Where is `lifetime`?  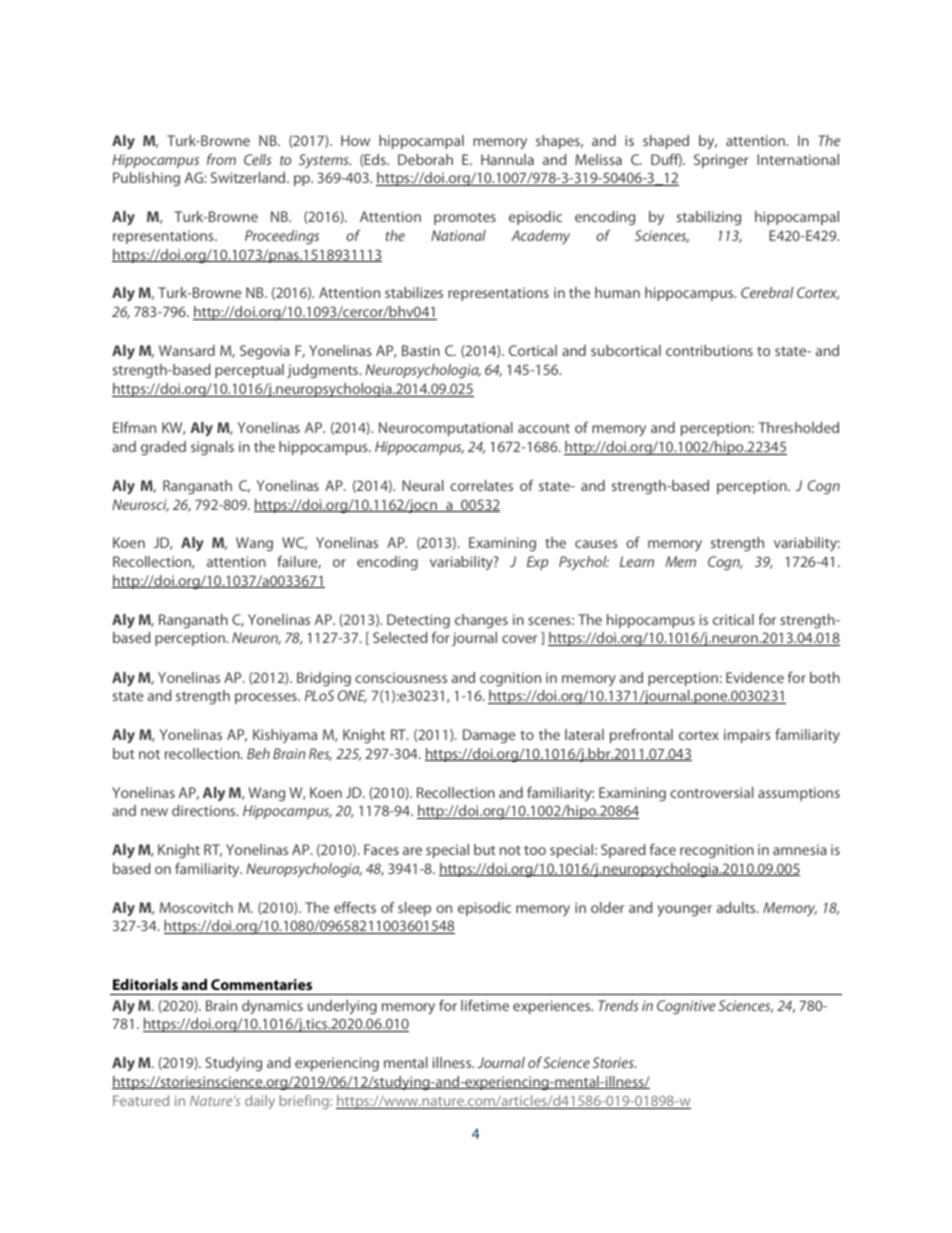
lifetime is located at coordinates (485, 1005).
